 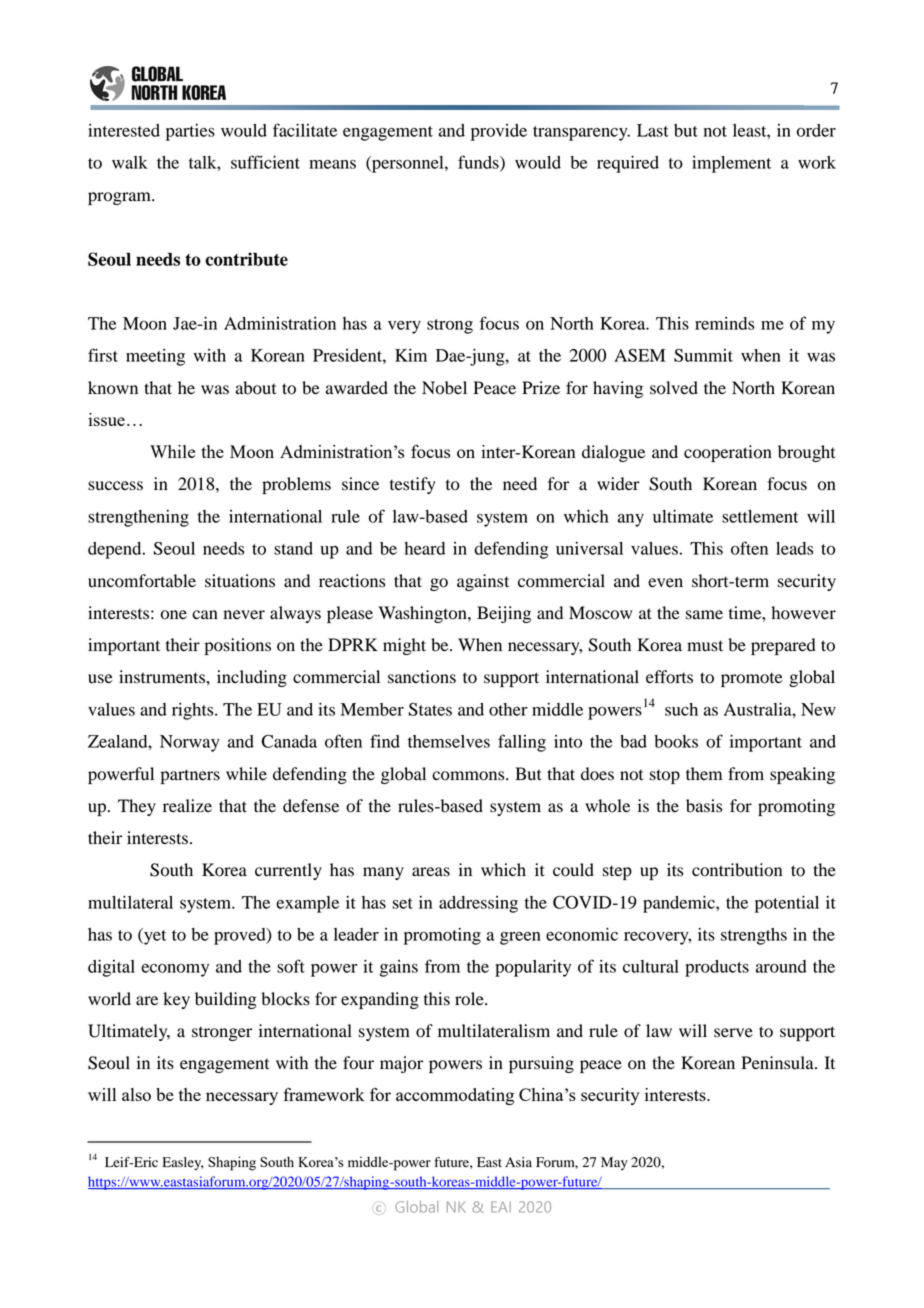 I want to click on funds, so click(x=479, y=163).
